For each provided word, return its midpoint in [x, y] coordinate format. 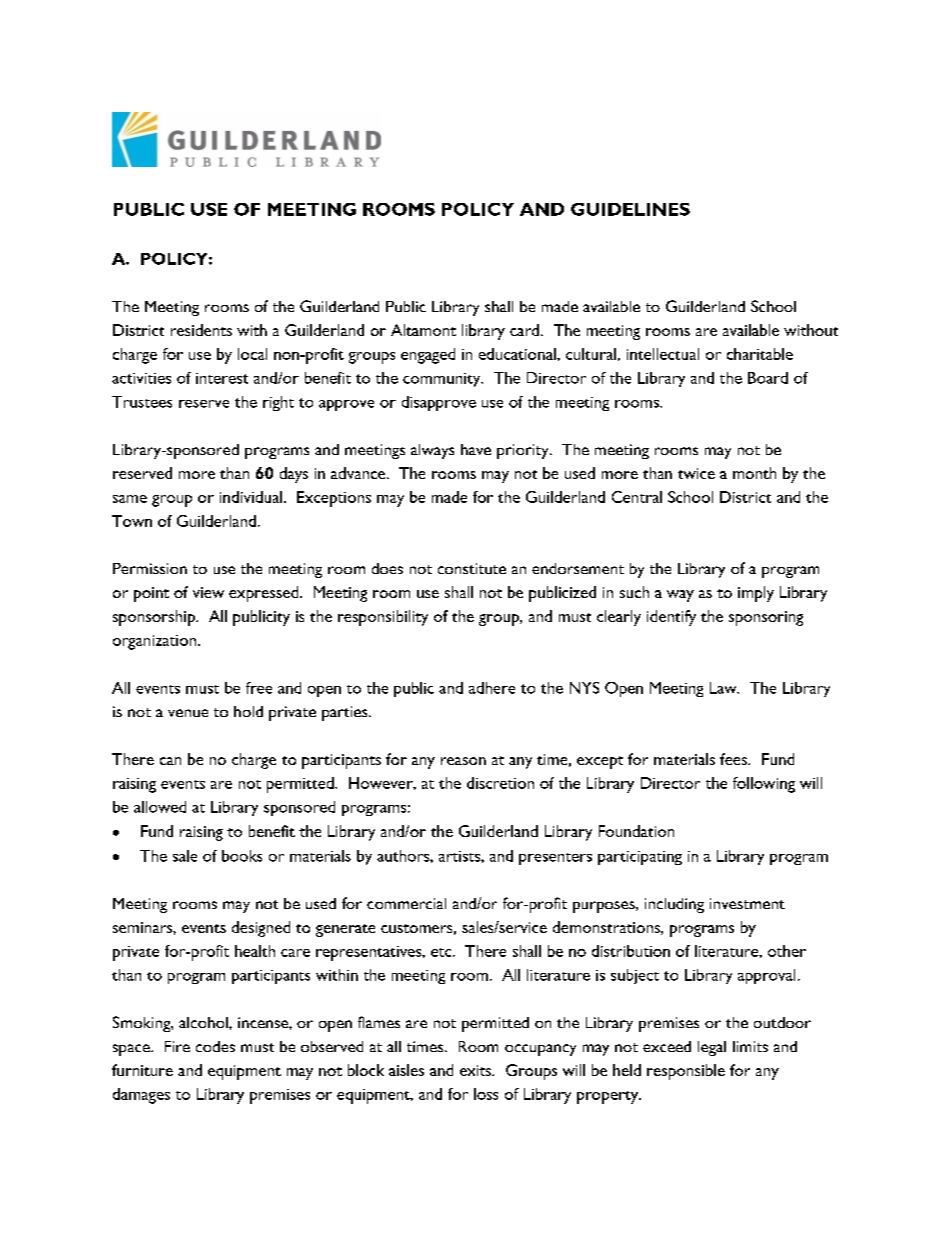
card [524, 330]
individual [251, 497]
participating [640, 858]
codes [215, 1046]
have [476, 449]
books [242, 856]
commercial [406, 903]
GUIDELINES [630, 209]
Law [724, 688]
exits [476, 1070]
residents [201, 330]
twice [696, 473]
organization [156, 642]
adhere [492, 688]
